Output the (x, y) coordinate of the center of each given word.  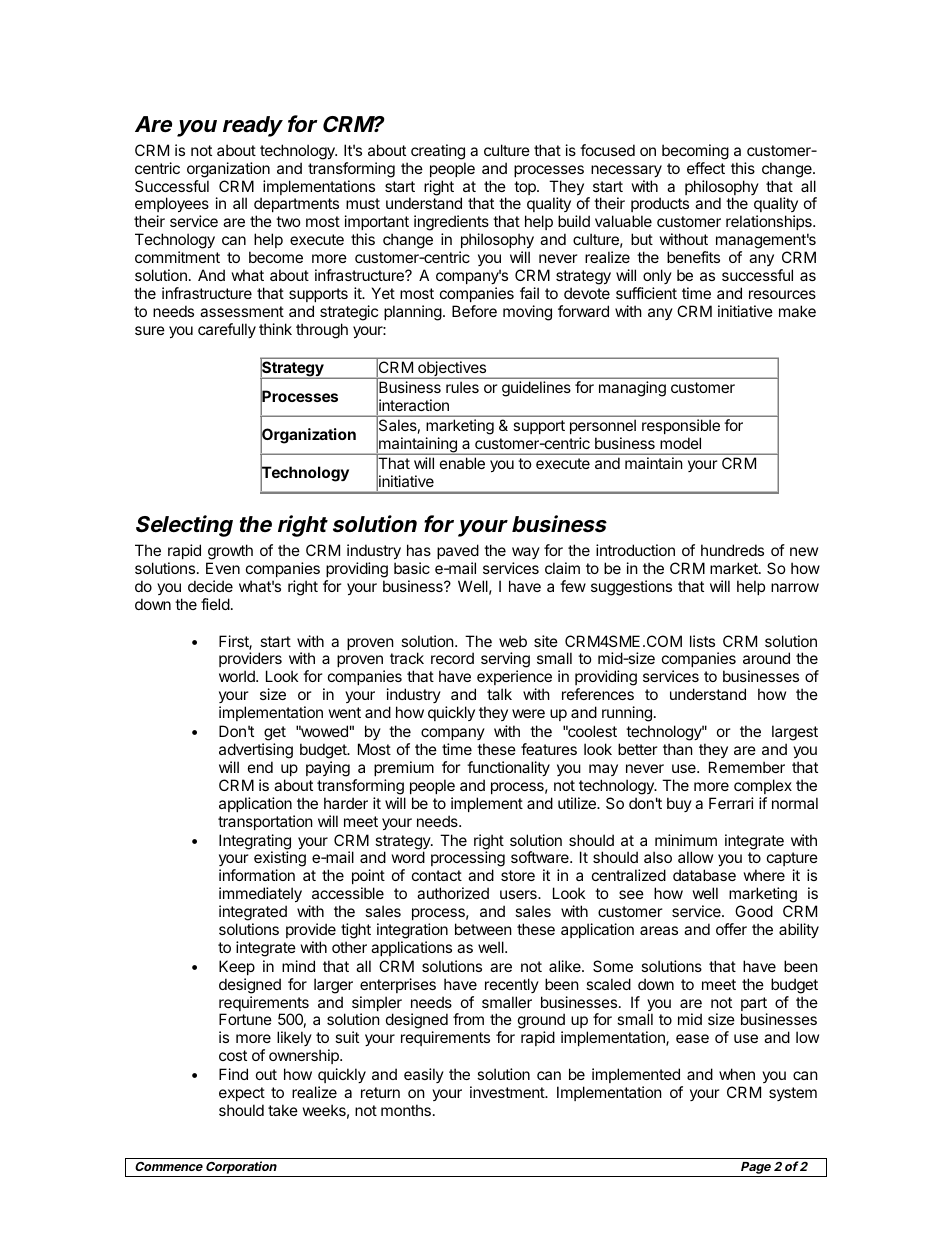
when (737, 1074)
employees (172, 206)
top (526, 188)
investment (508, 1092)
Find (233, 1074)
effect (706, 168)
